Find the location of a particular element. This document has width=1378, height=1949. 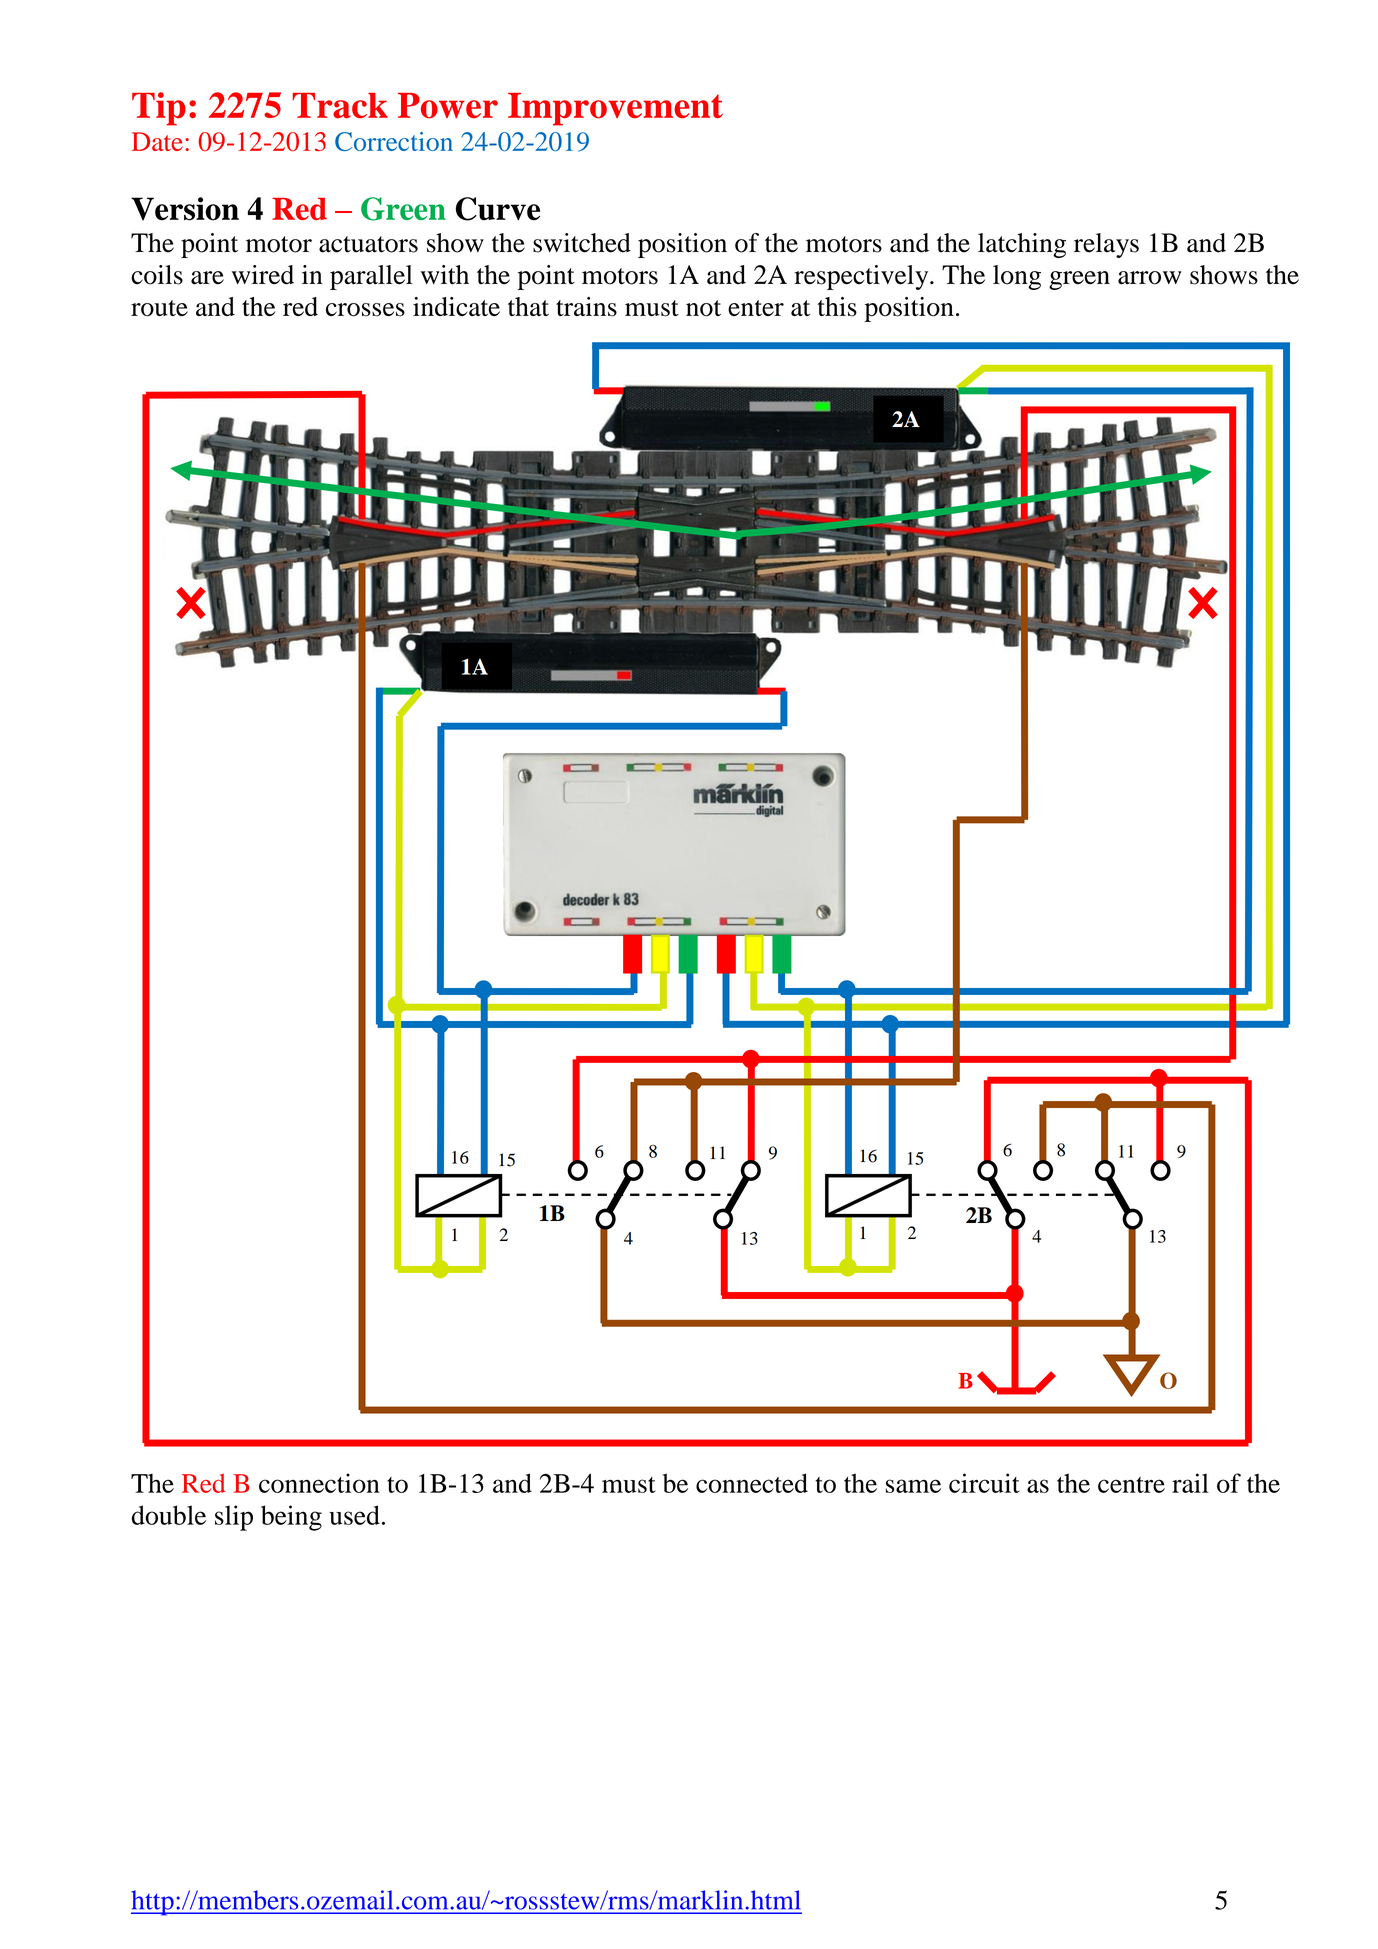

circuit is located at coordinates (984, 1483).
